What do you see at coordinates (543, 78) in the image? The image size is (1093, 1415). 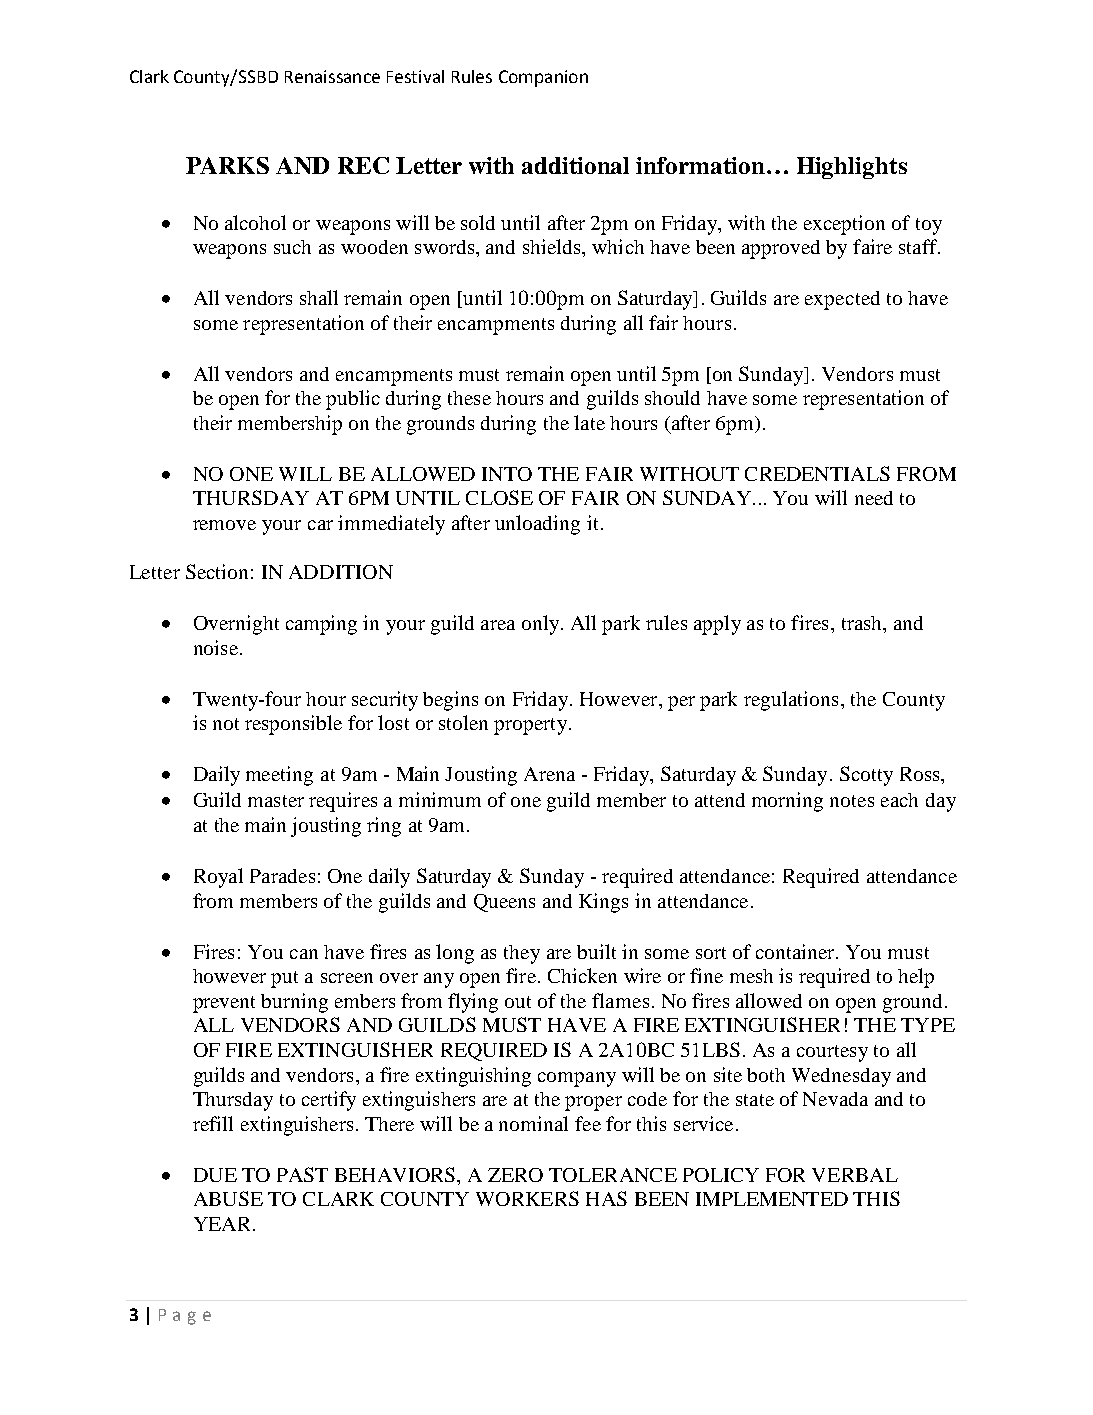 I see `Companion` at bounding box center [543, 78].
